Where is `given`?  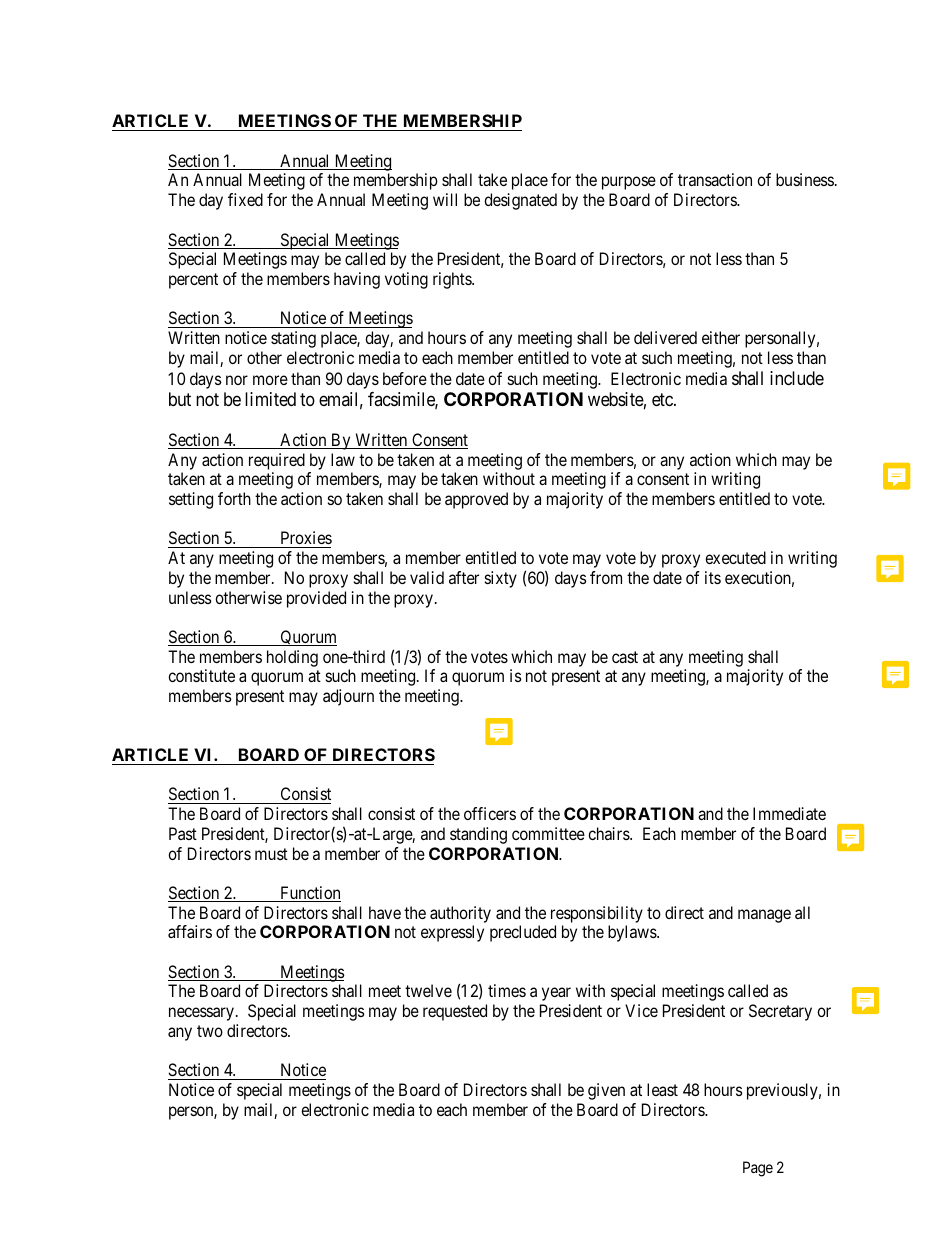 given is located at coordinates (606, 1091).
